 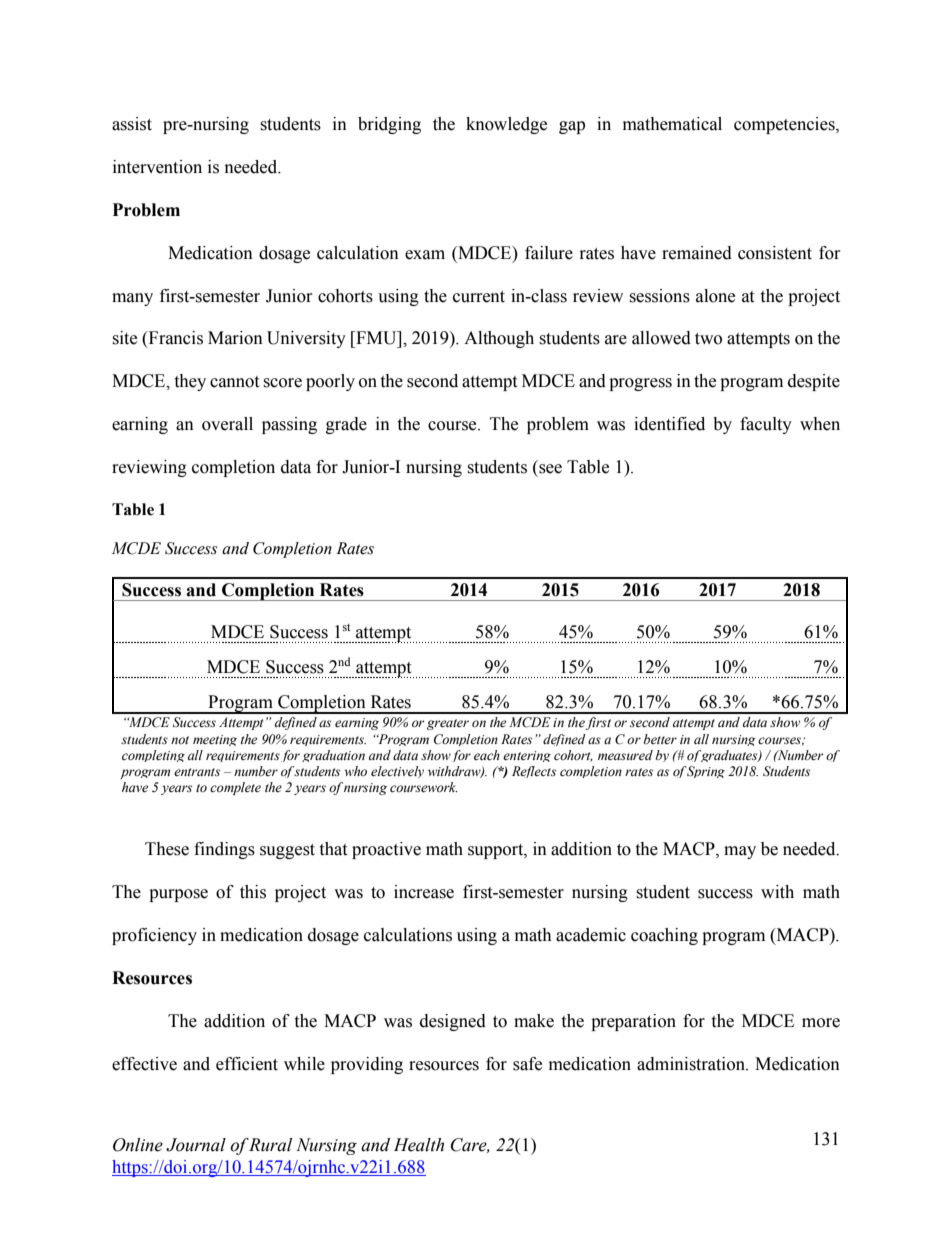 What do you see at coordinates (196, 1145) in the document?
I see `Journal` at bounding box center [196, 1145].
